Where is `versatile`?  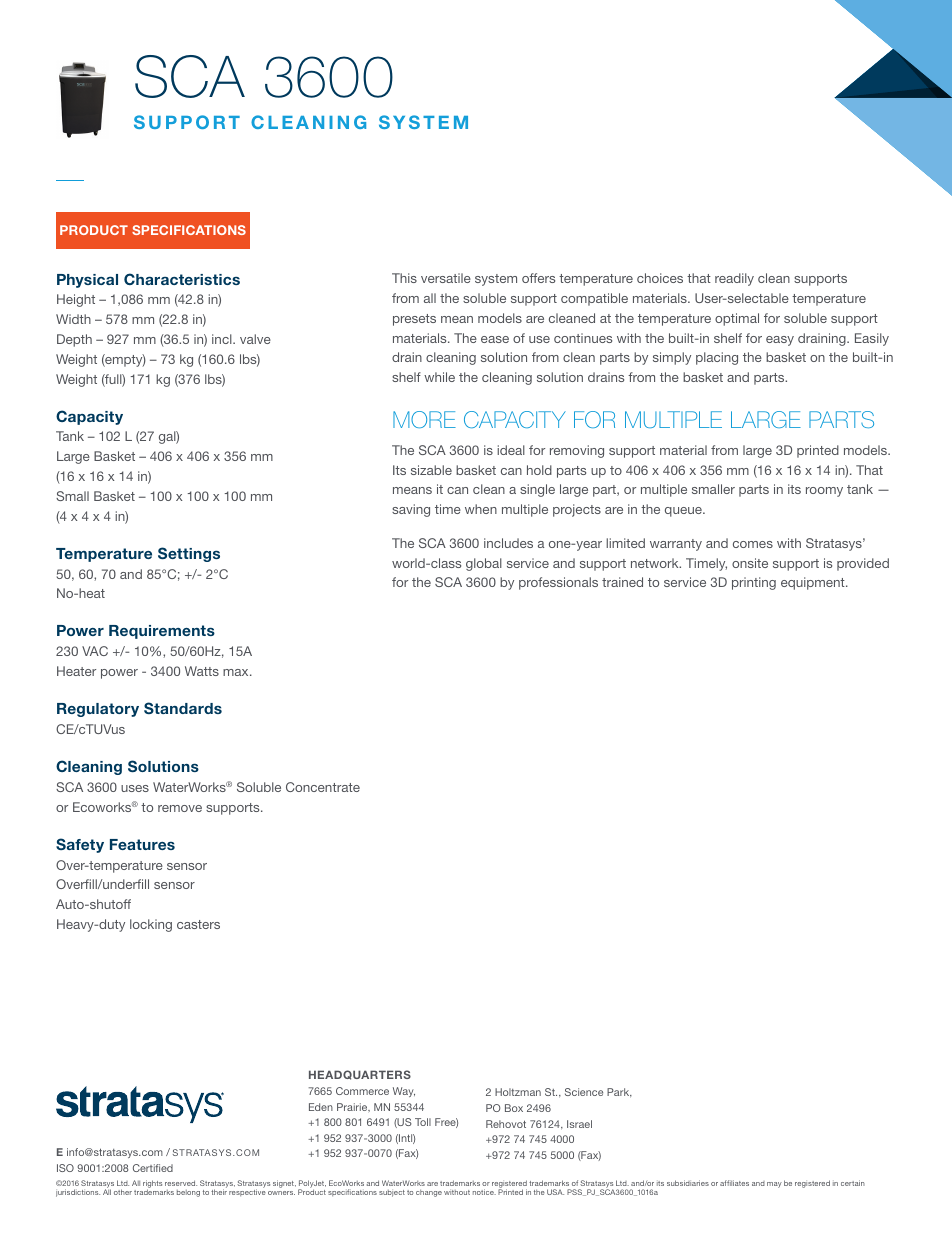
versatile is located at coordinates (446, 278).
